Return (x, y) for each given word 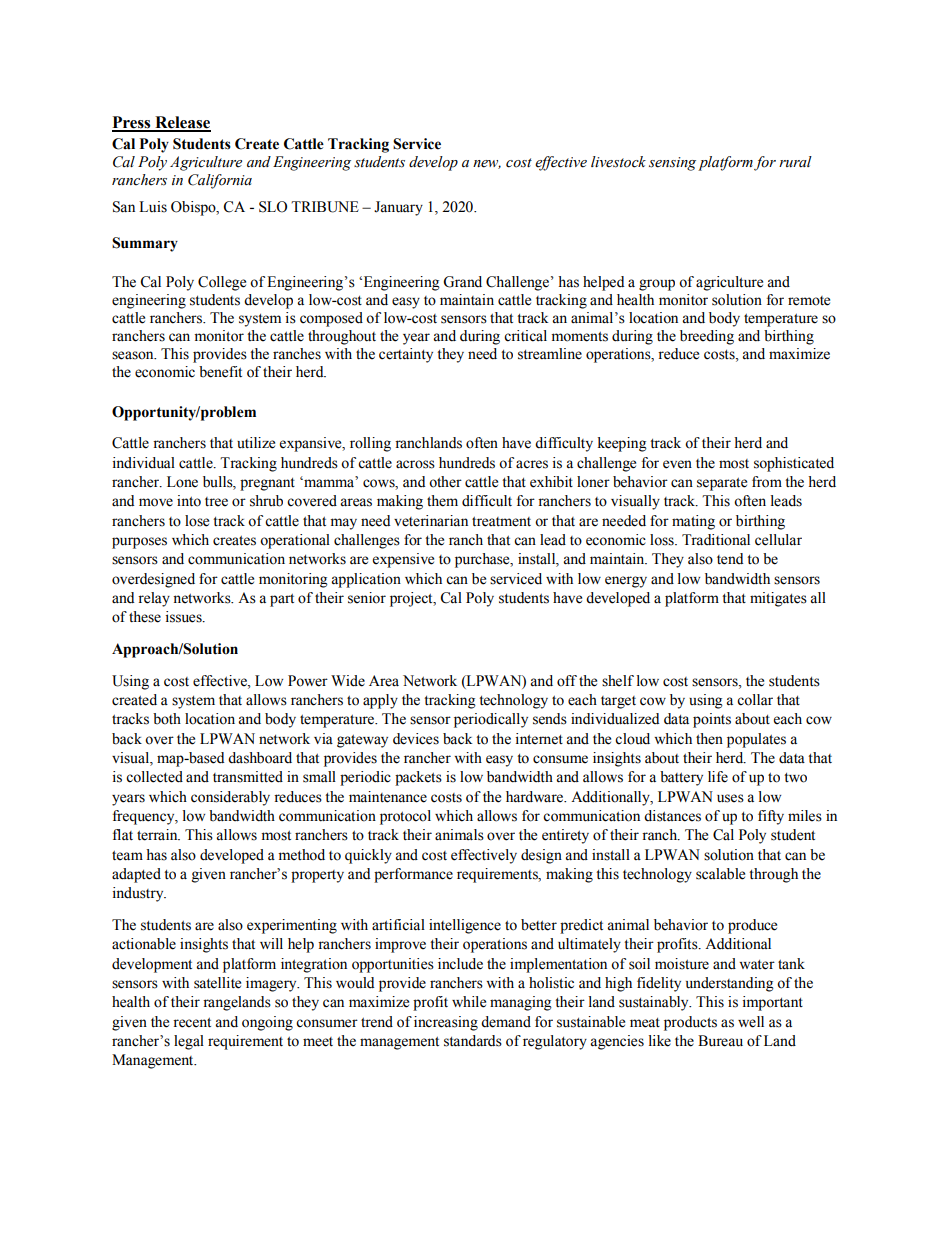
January (398, 208)
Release (182, 123)
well (751, 1022)
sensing (672, 164)
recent (192, 1023)
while (469, 1002)
